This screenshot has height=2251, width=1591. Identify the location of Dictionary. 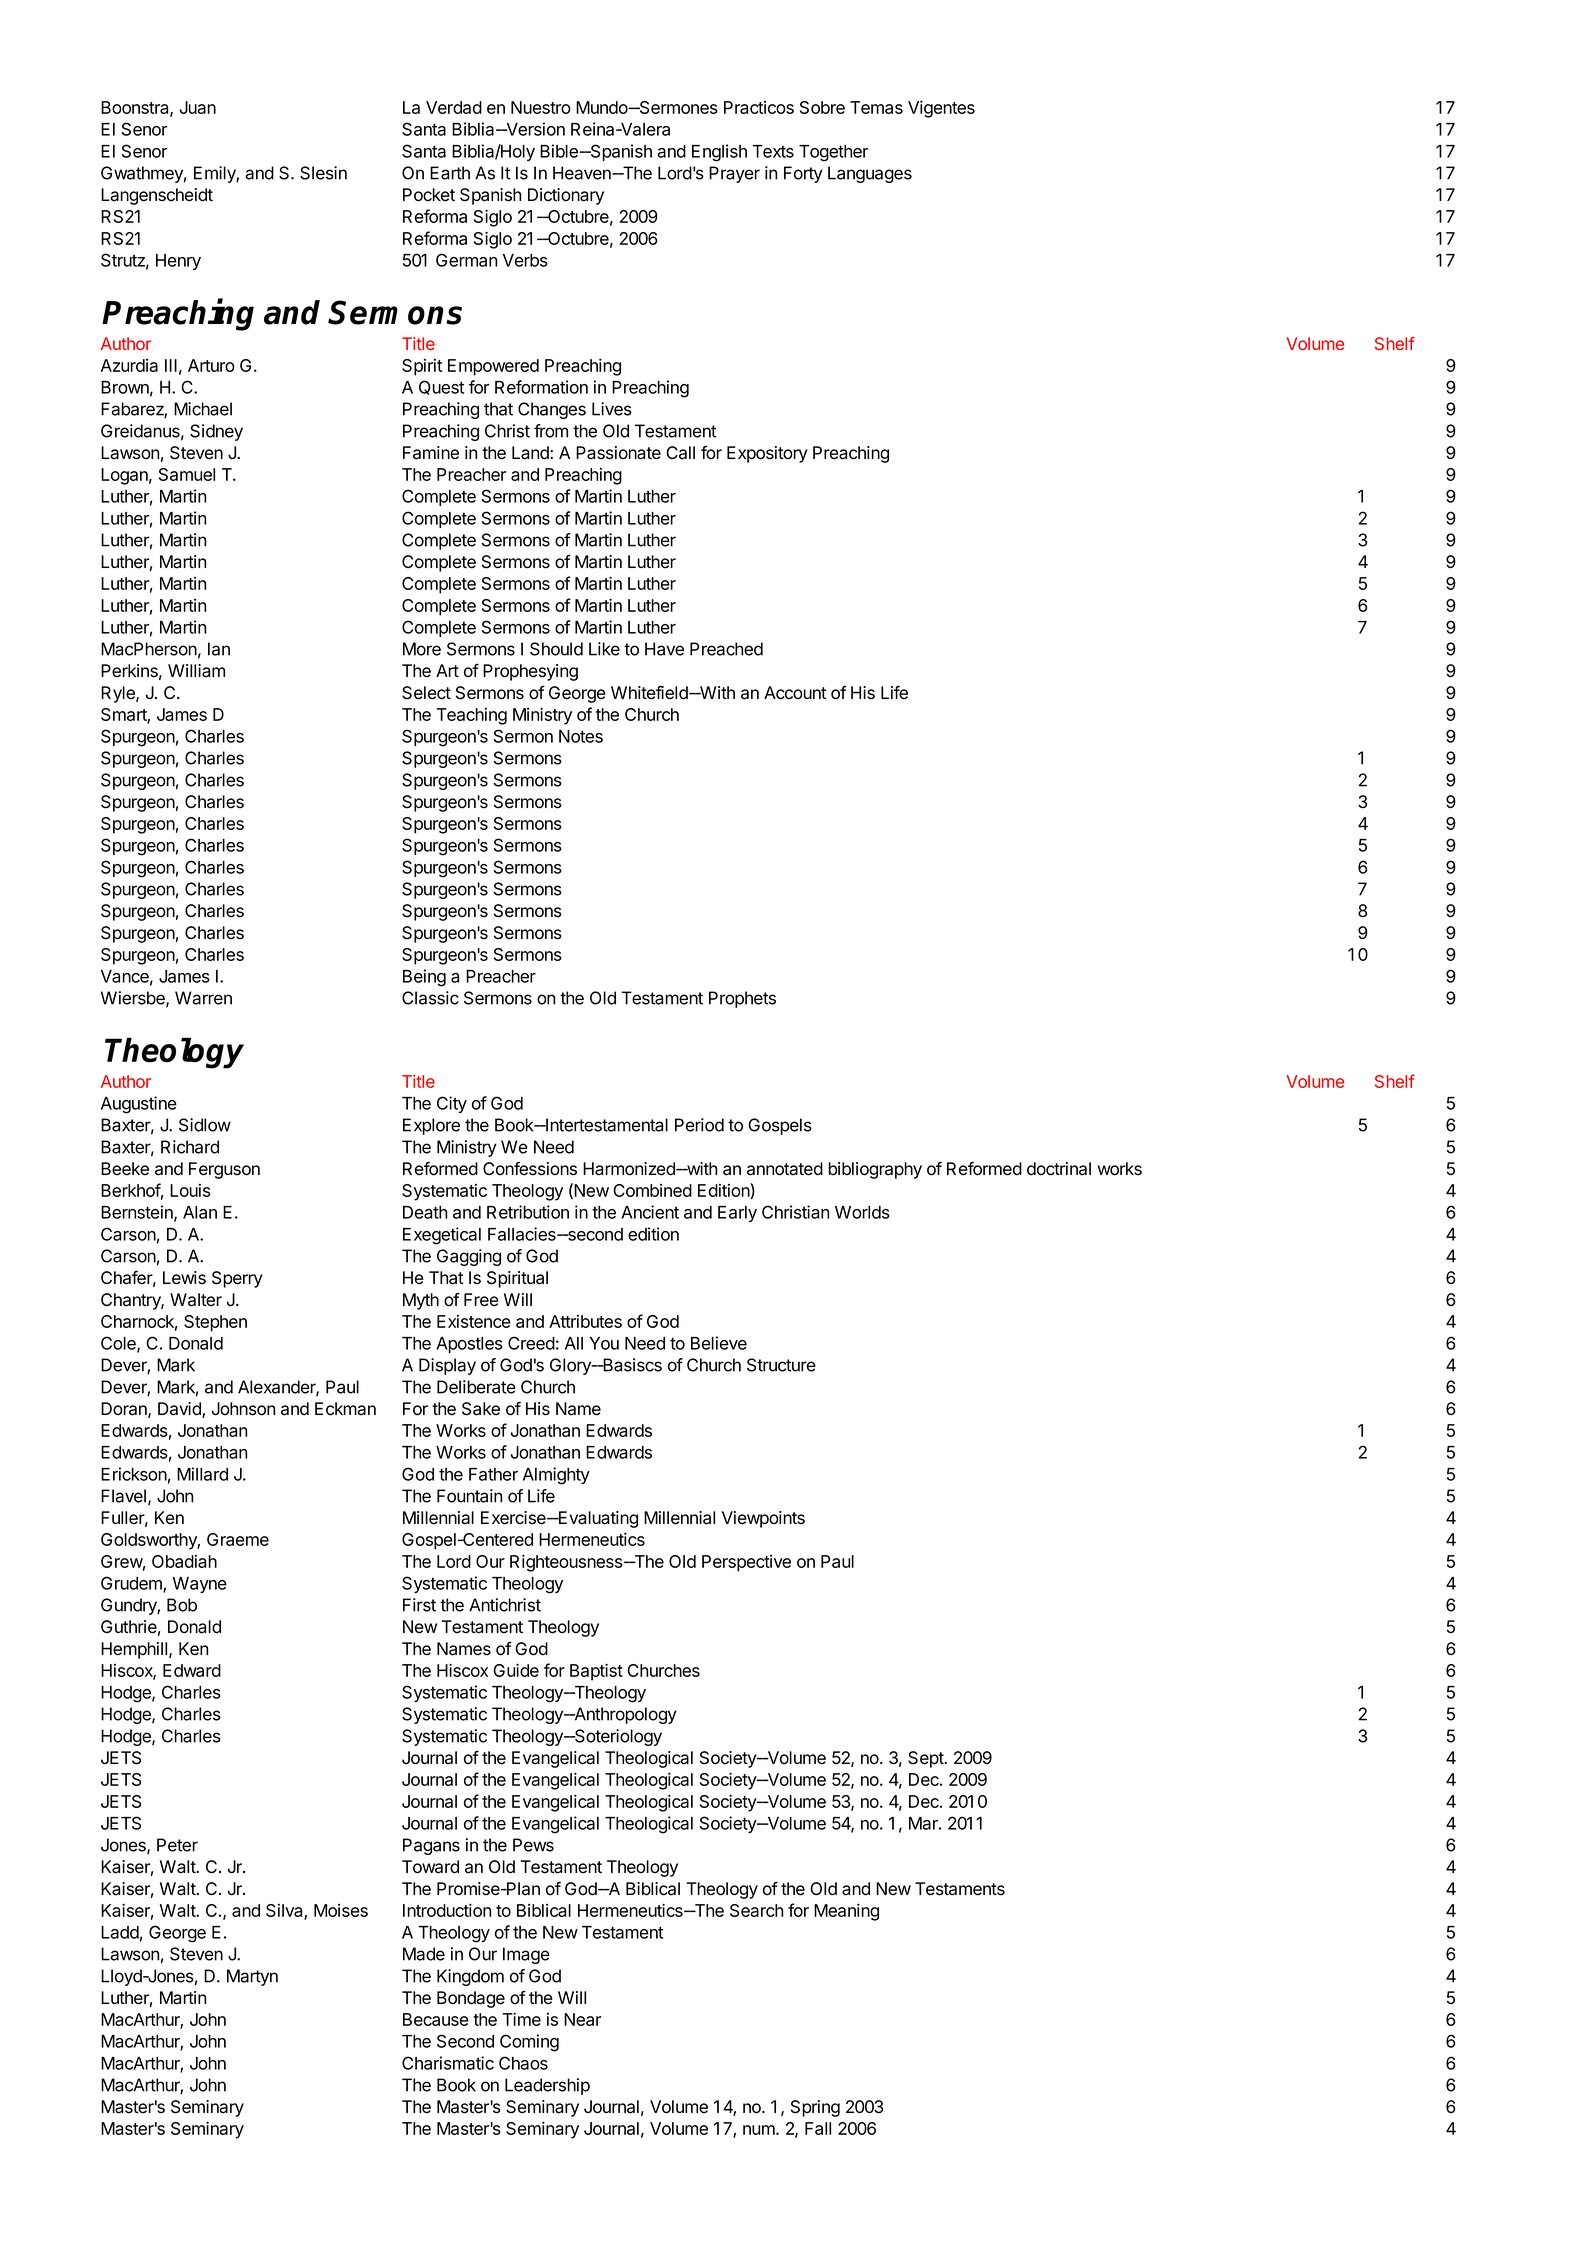
(566, 196).
